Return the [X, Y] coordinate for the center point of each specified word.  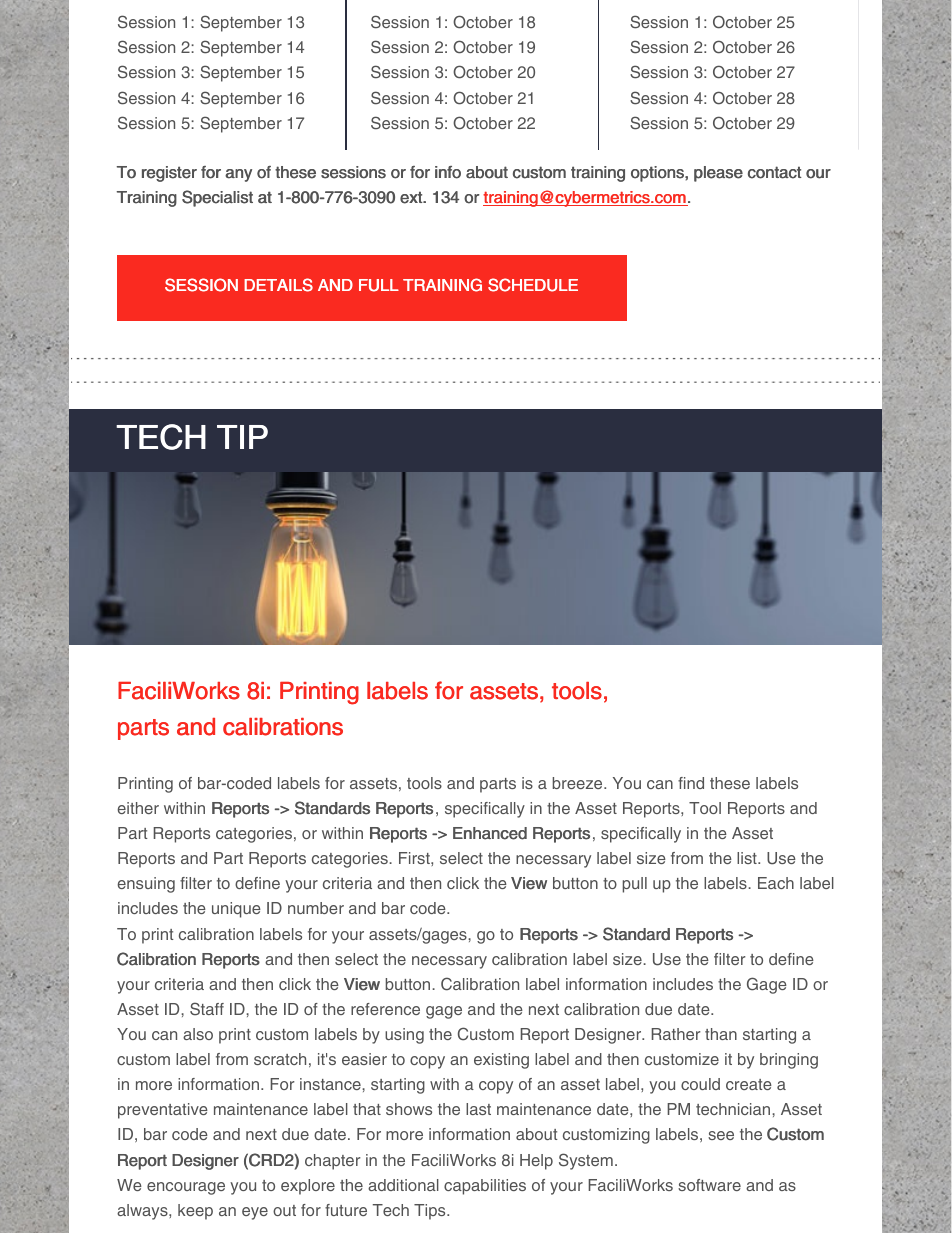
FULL [379, 285]
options [658, 174]
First [415, 858]
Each [776, 883]
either [138, 808]
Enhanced [490, 833]
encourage [186, 1188]
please [718, 174]
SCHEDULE [533, 285]
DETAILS [278, 285]
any [238, 175]
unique [236, 910]
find [691, 783]
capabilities [485, 1187]
